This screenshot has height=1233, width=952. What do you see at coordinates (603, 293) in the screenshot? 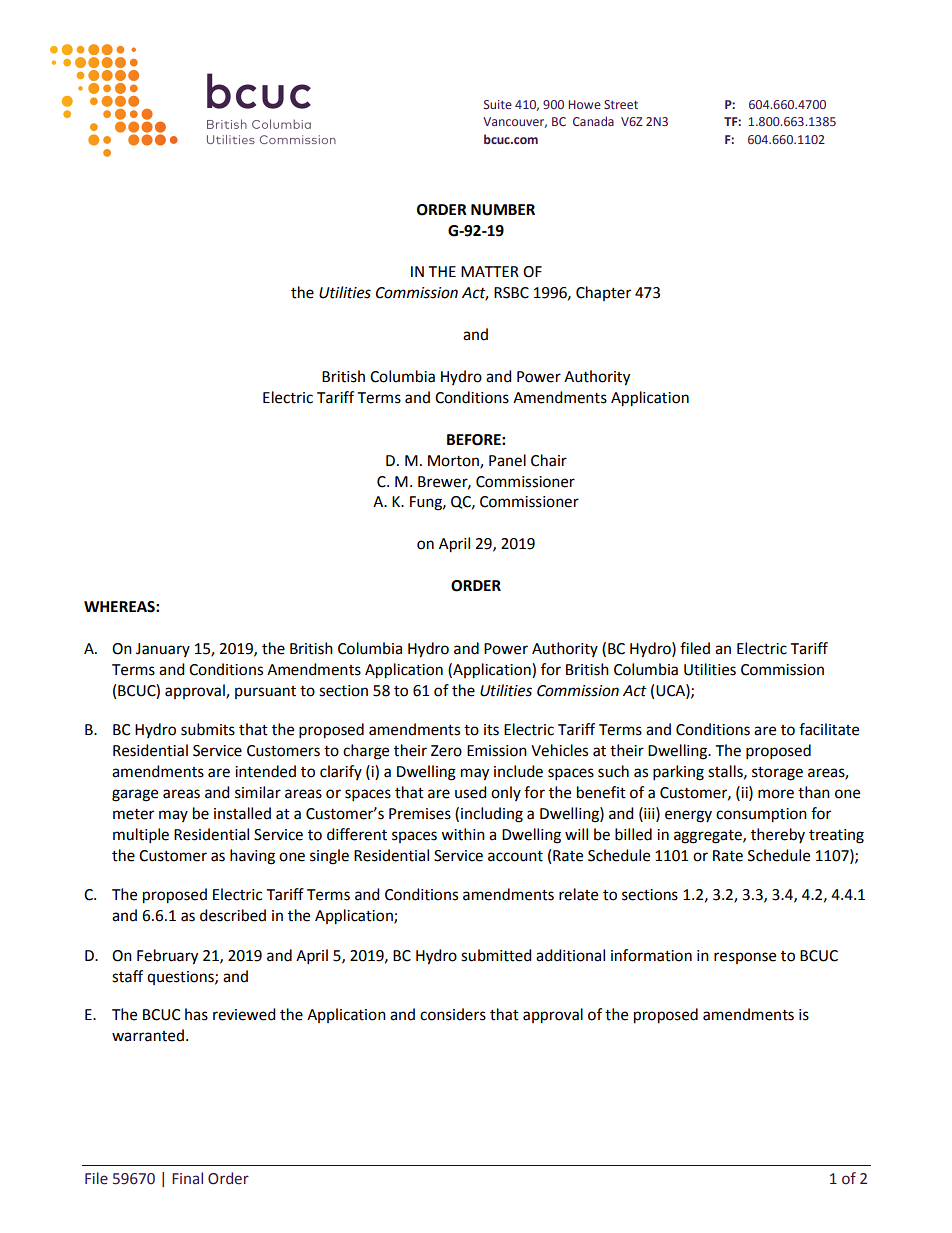
I see `Chapter` at bounding box center [603, 293].
